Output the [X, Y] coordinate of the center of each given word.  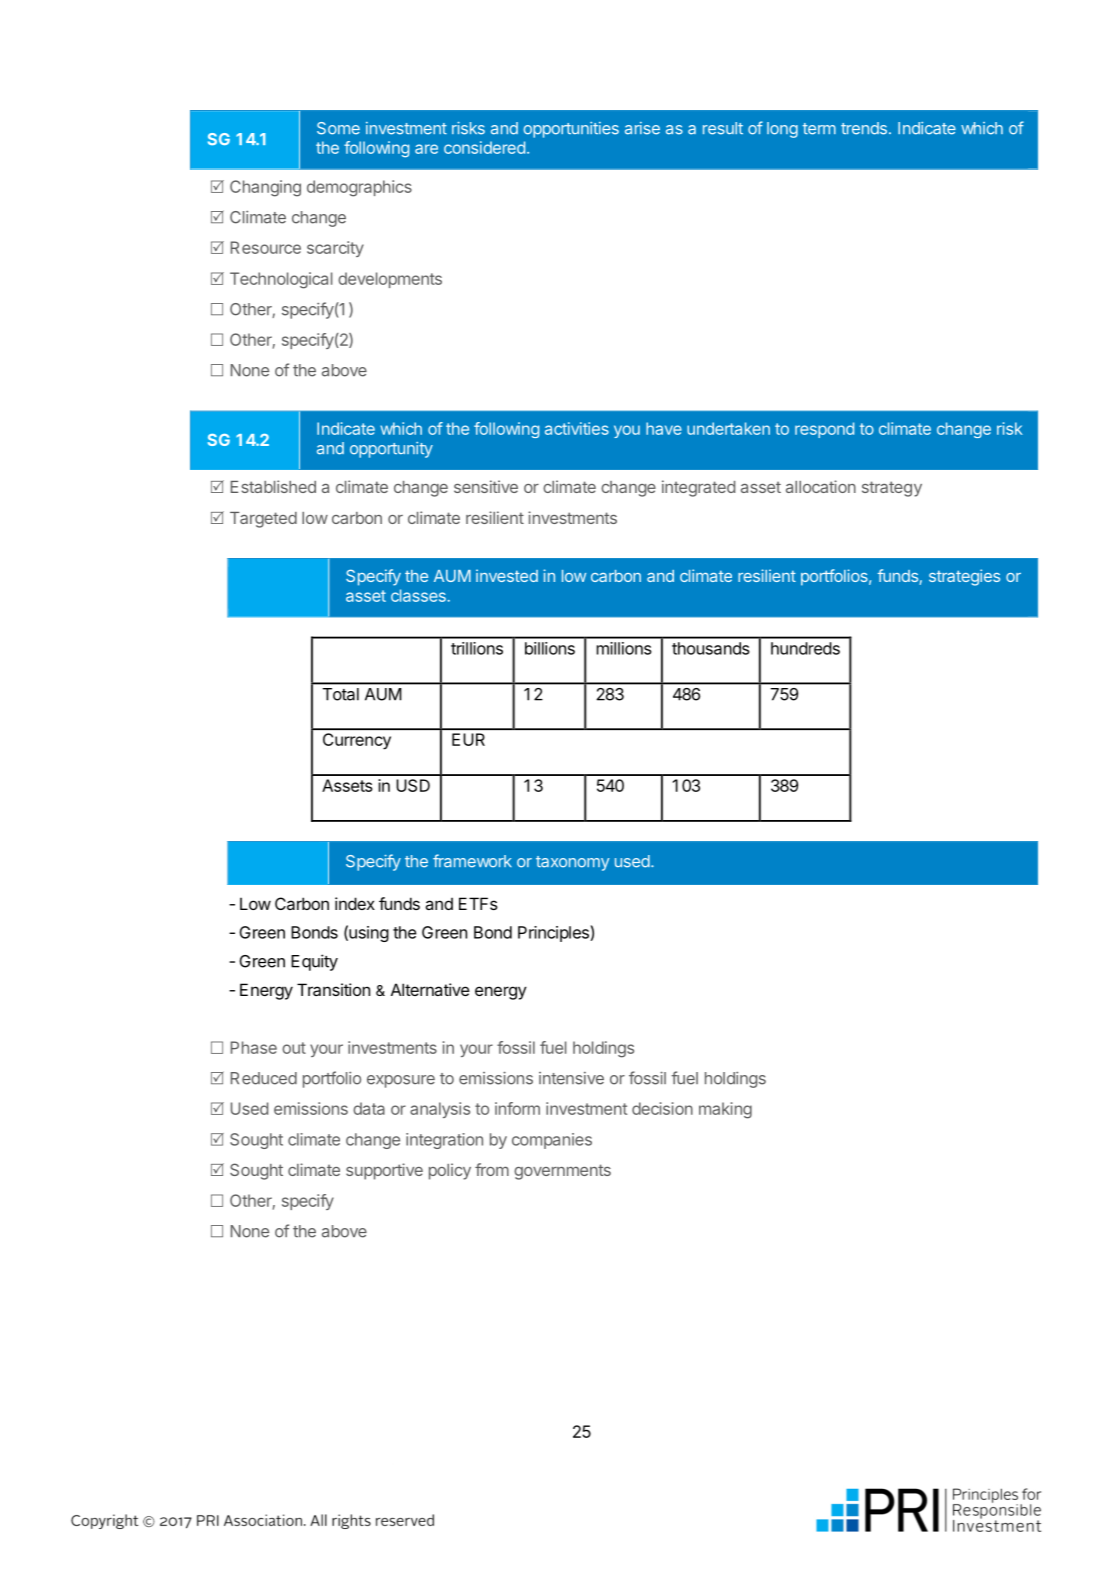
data [369, 1108]
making [725, 1110]
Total [341, 694]
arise [642, 128]
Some [338, 128]
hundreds [805, 648]
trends [864, 128]
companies [552, 1141]
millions [624, 648]
